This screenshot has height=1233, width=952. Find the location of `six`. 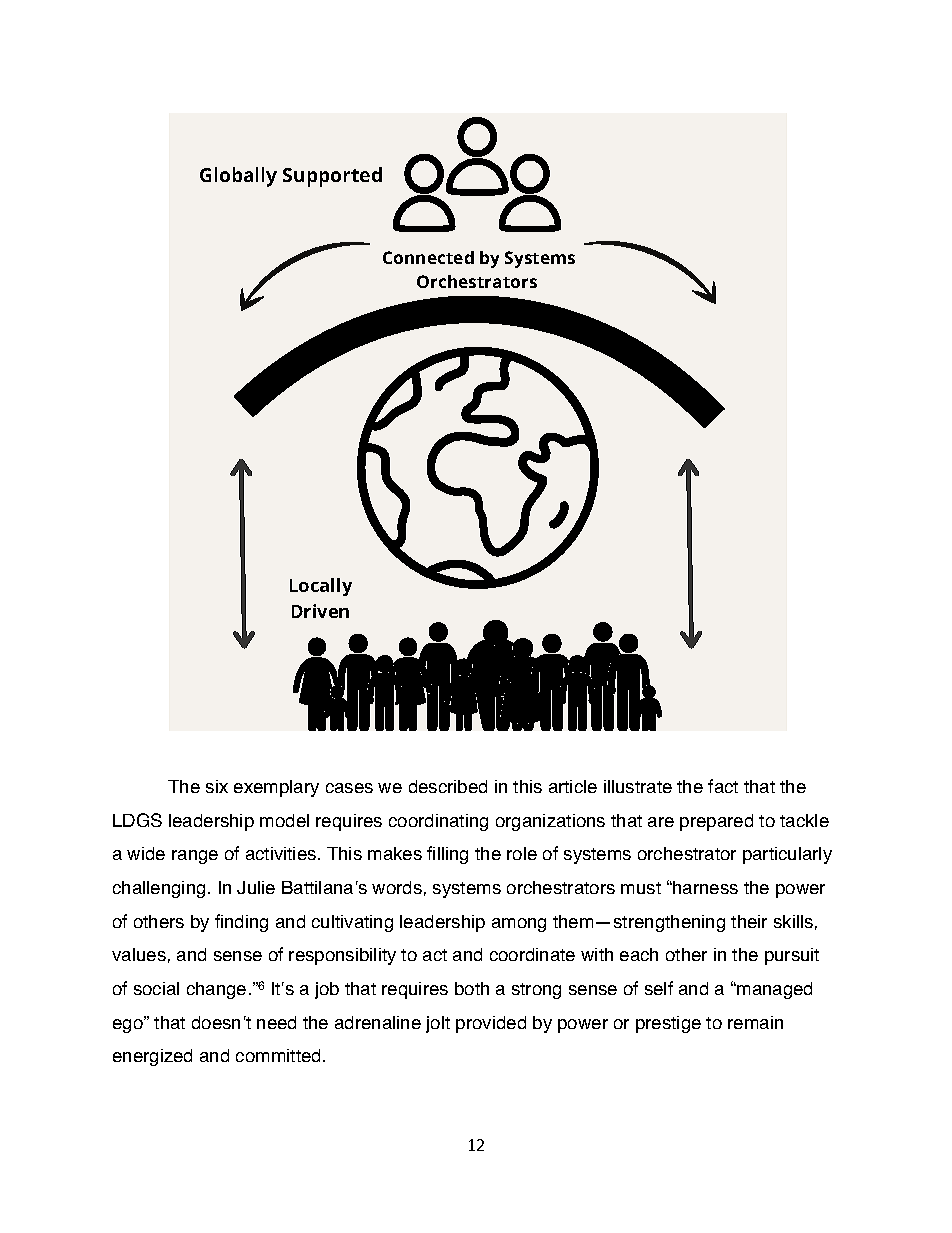

six is located at coordinates (217, 786).
